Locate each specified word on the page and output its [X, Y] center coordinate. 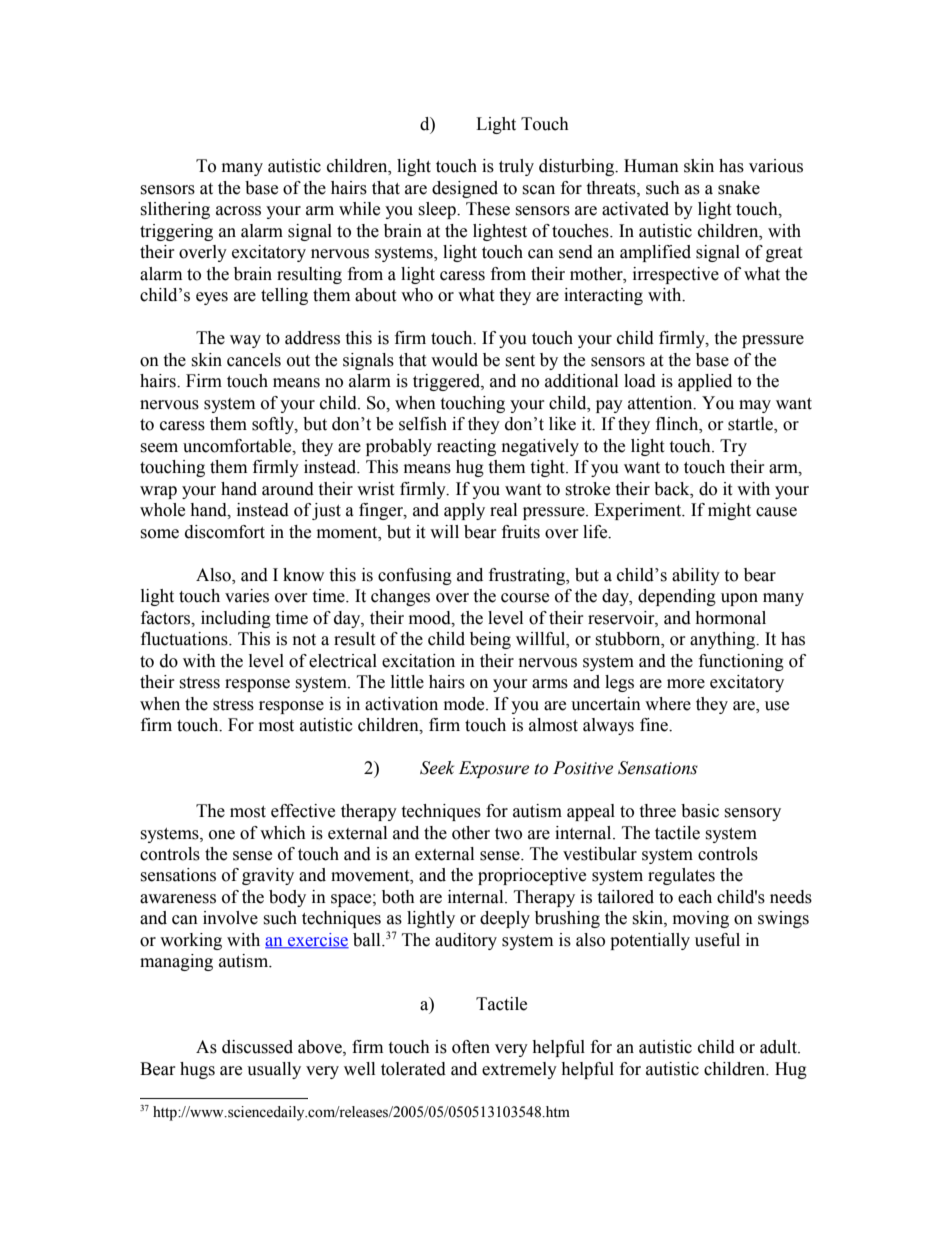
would [454, 360]
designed [465, 189]
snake [739, 188]
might [729, 511]
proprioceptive [532, 876]
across [238, 211]
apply [464, 511]
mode [465, 704]
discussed [257, 1047]
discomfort [225, 532]
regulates [681, 876]
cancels [254, 360]
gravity [268, 876]
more [686, 684]
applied [705, 382]
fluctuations [185, 639]
